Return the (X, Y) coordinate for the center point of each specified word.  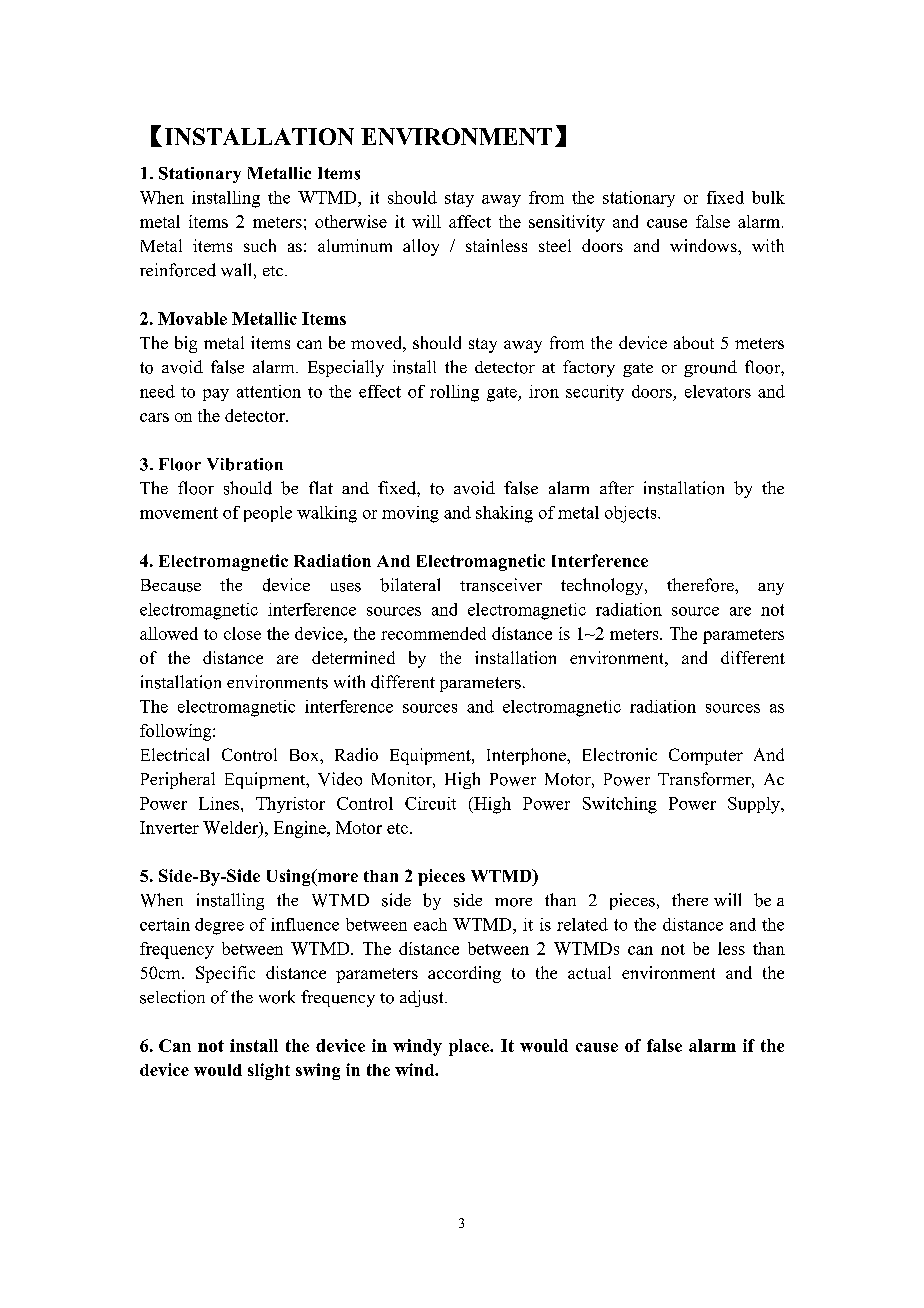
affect (470, 221)
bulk (768, 197)
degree (219, 926)
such (260, 245)
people (268, 514)
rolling (454, 393)
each (430, 924)
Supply (755, 805)
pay (216, 395)
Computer (706, 756)
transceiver (501, 585)
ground (710, 368)
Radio (356, 754)
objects (632, 514)
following (177, 732)
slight (269, 1071)
